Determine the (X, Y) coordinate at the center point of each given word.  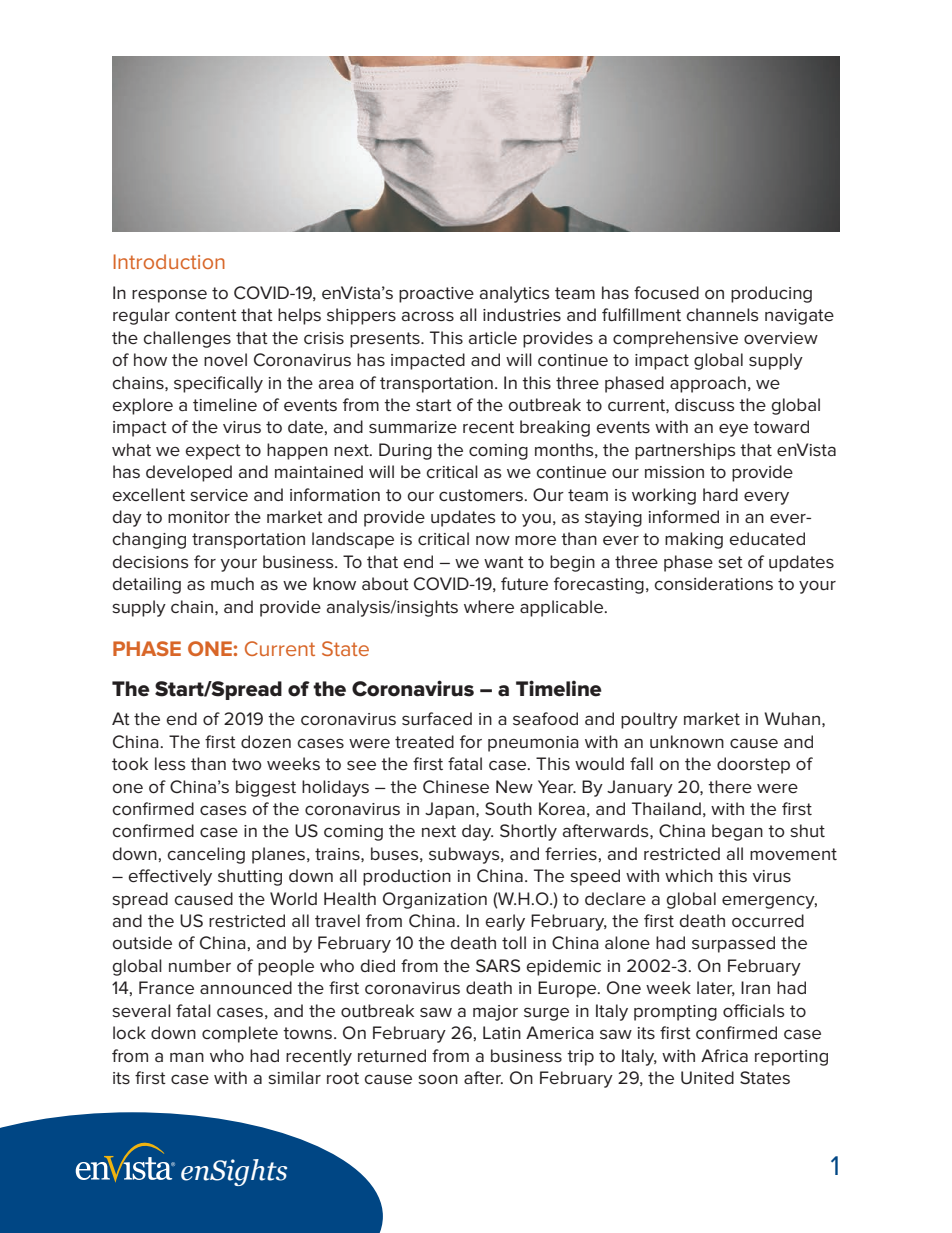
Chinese (456, 787)
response (169, 296)
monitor (199, 517)
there (730, 786)
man (187, 1057)
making (694, 540)
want (504, 562)
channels (722, 315)
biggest (266, 788)
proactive (436, 295)
